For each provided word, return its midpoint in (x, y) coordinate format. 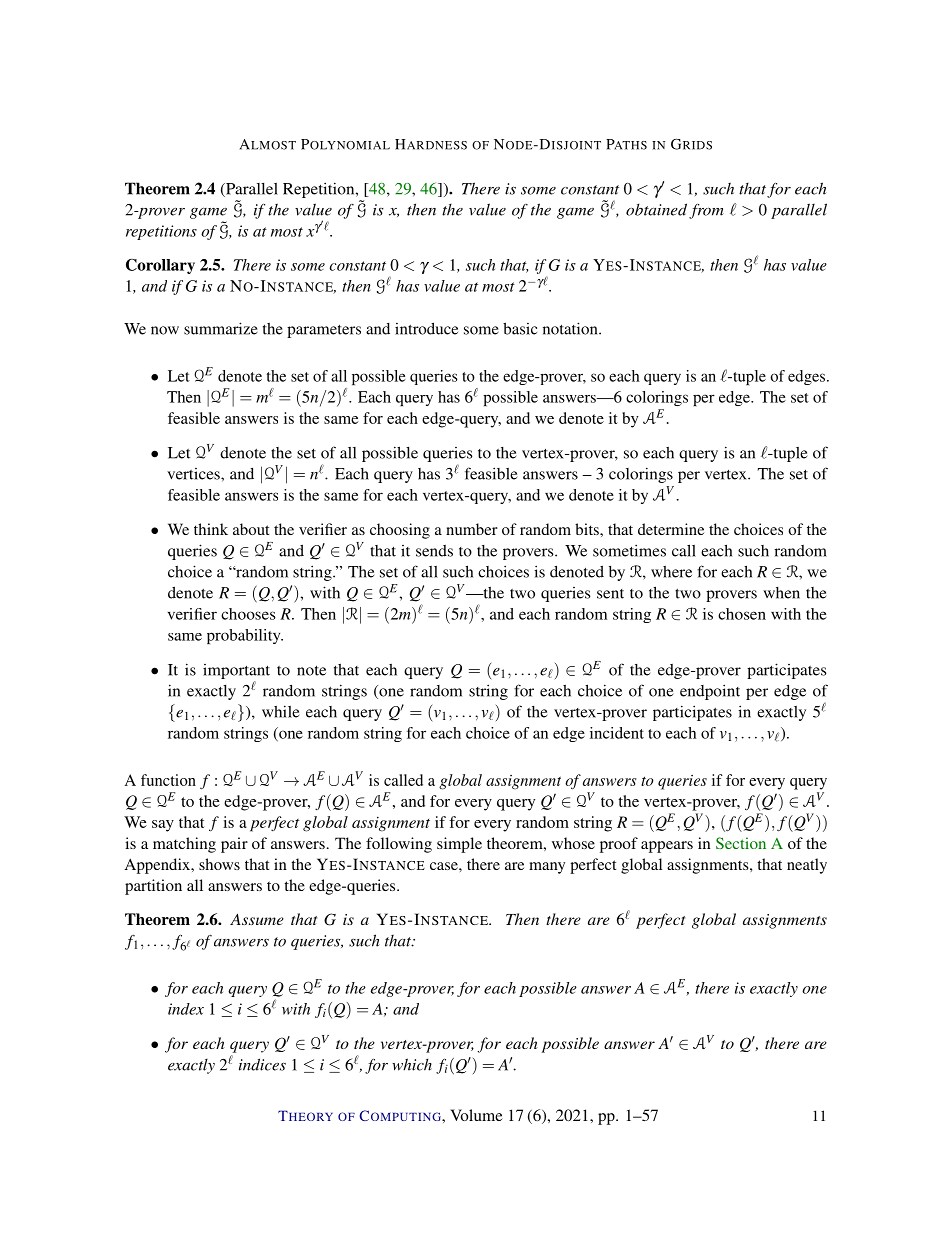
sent (610, 594)
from (706, 211)
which (412, 1064)
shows (219, 864)
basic (520, 328)
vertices (194, 474)
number (472, 529)
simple (459, 845)
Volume (476, 1115)
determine (671, 529)
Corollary (160, 266)
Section (741, 843)
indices (262, 1064)
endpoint (710, 692)
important (236, 671)
